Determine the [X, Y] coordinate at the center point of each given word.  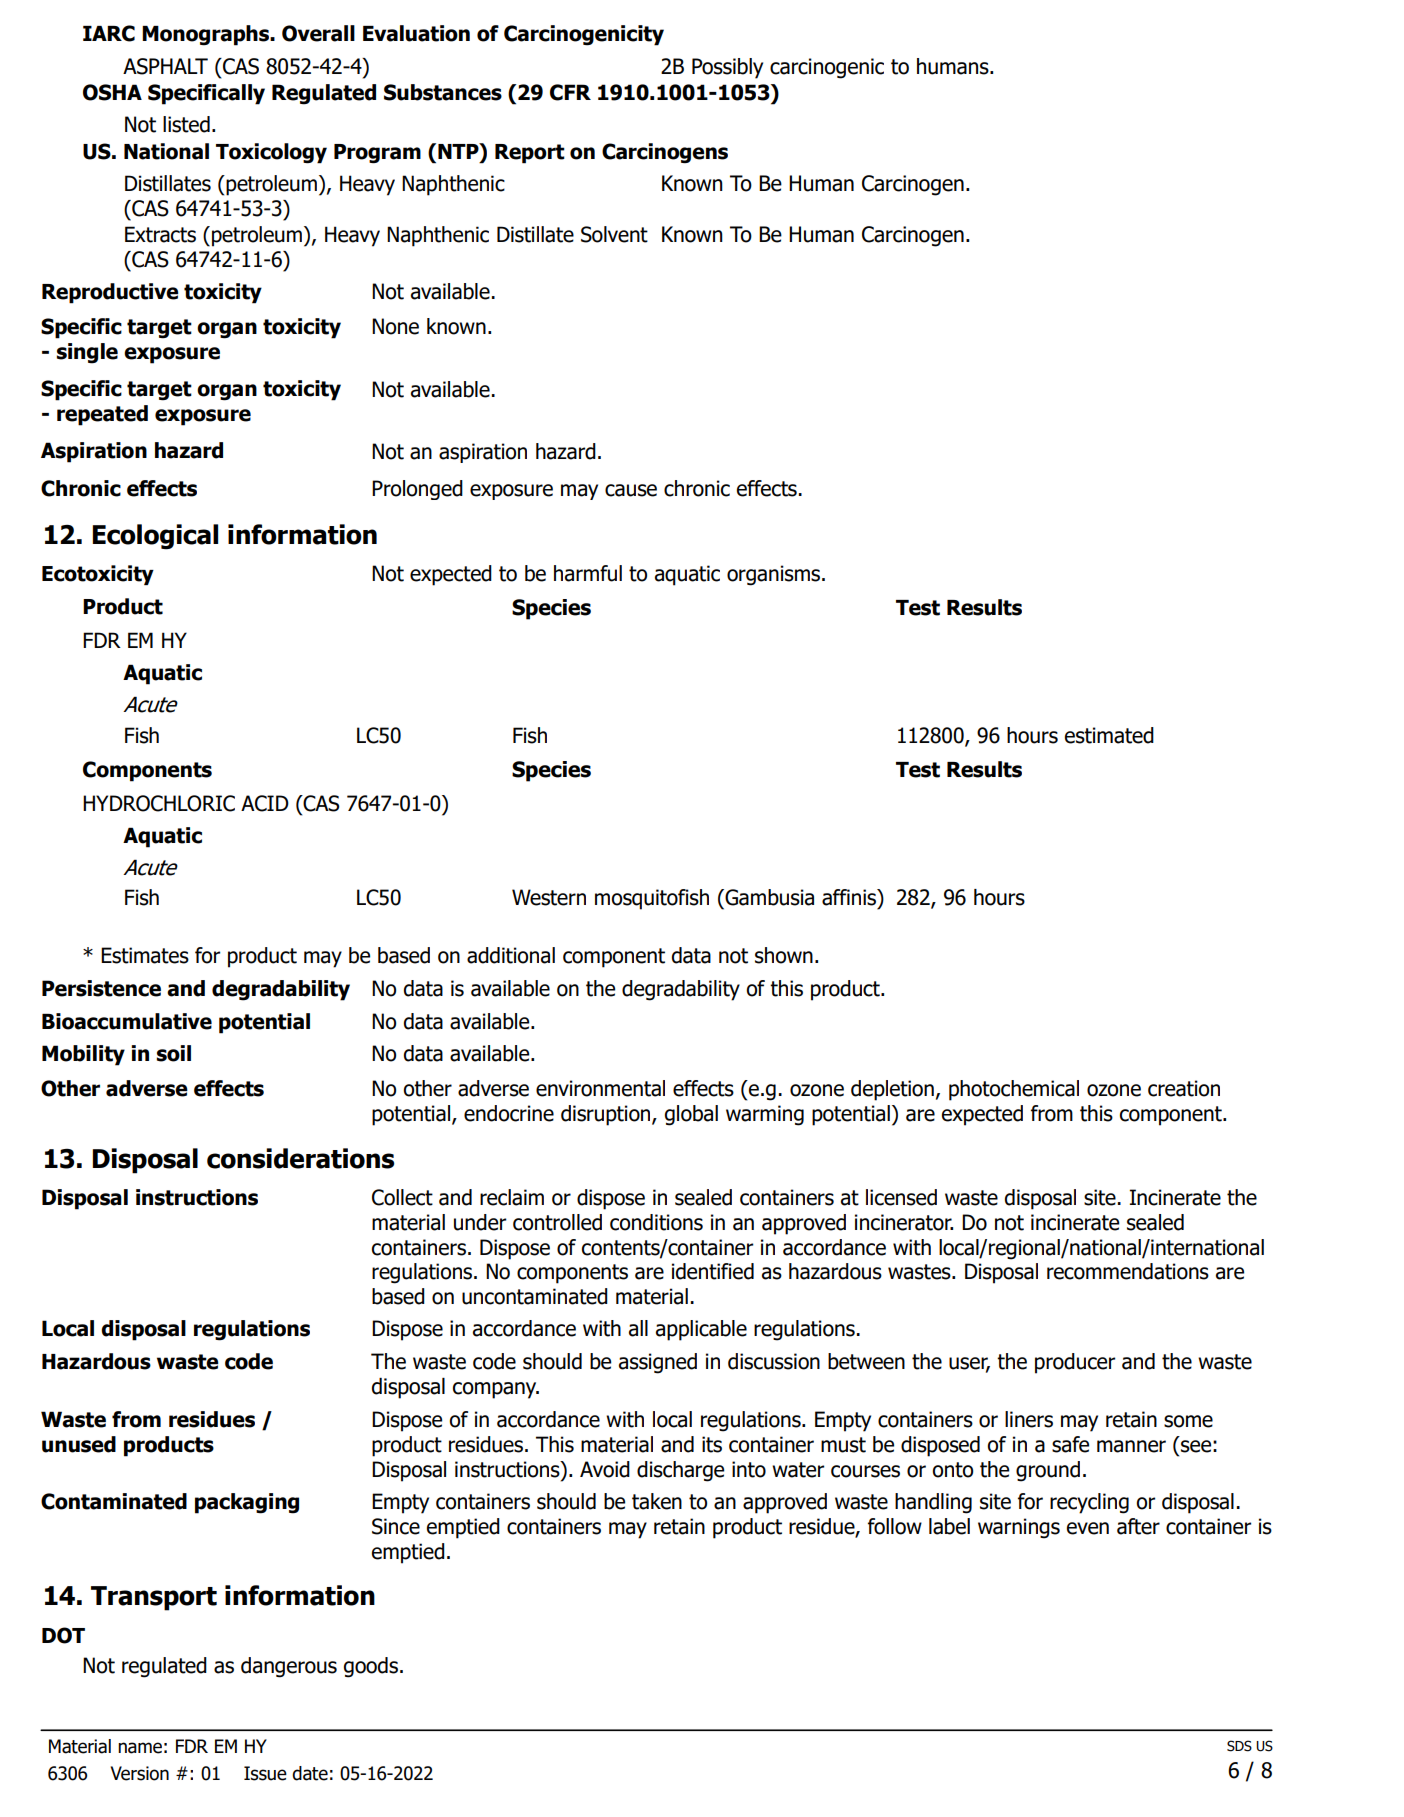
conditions [656, 1222]
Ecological [155, 537]
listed [186, 124]
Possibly [727, 68]
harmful [588, 573]
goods [371, 1667]
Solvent [614, 234]
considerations [300, 1158]
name [140, 1748]
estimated [1109, 735]
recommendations [1128, 1271]
